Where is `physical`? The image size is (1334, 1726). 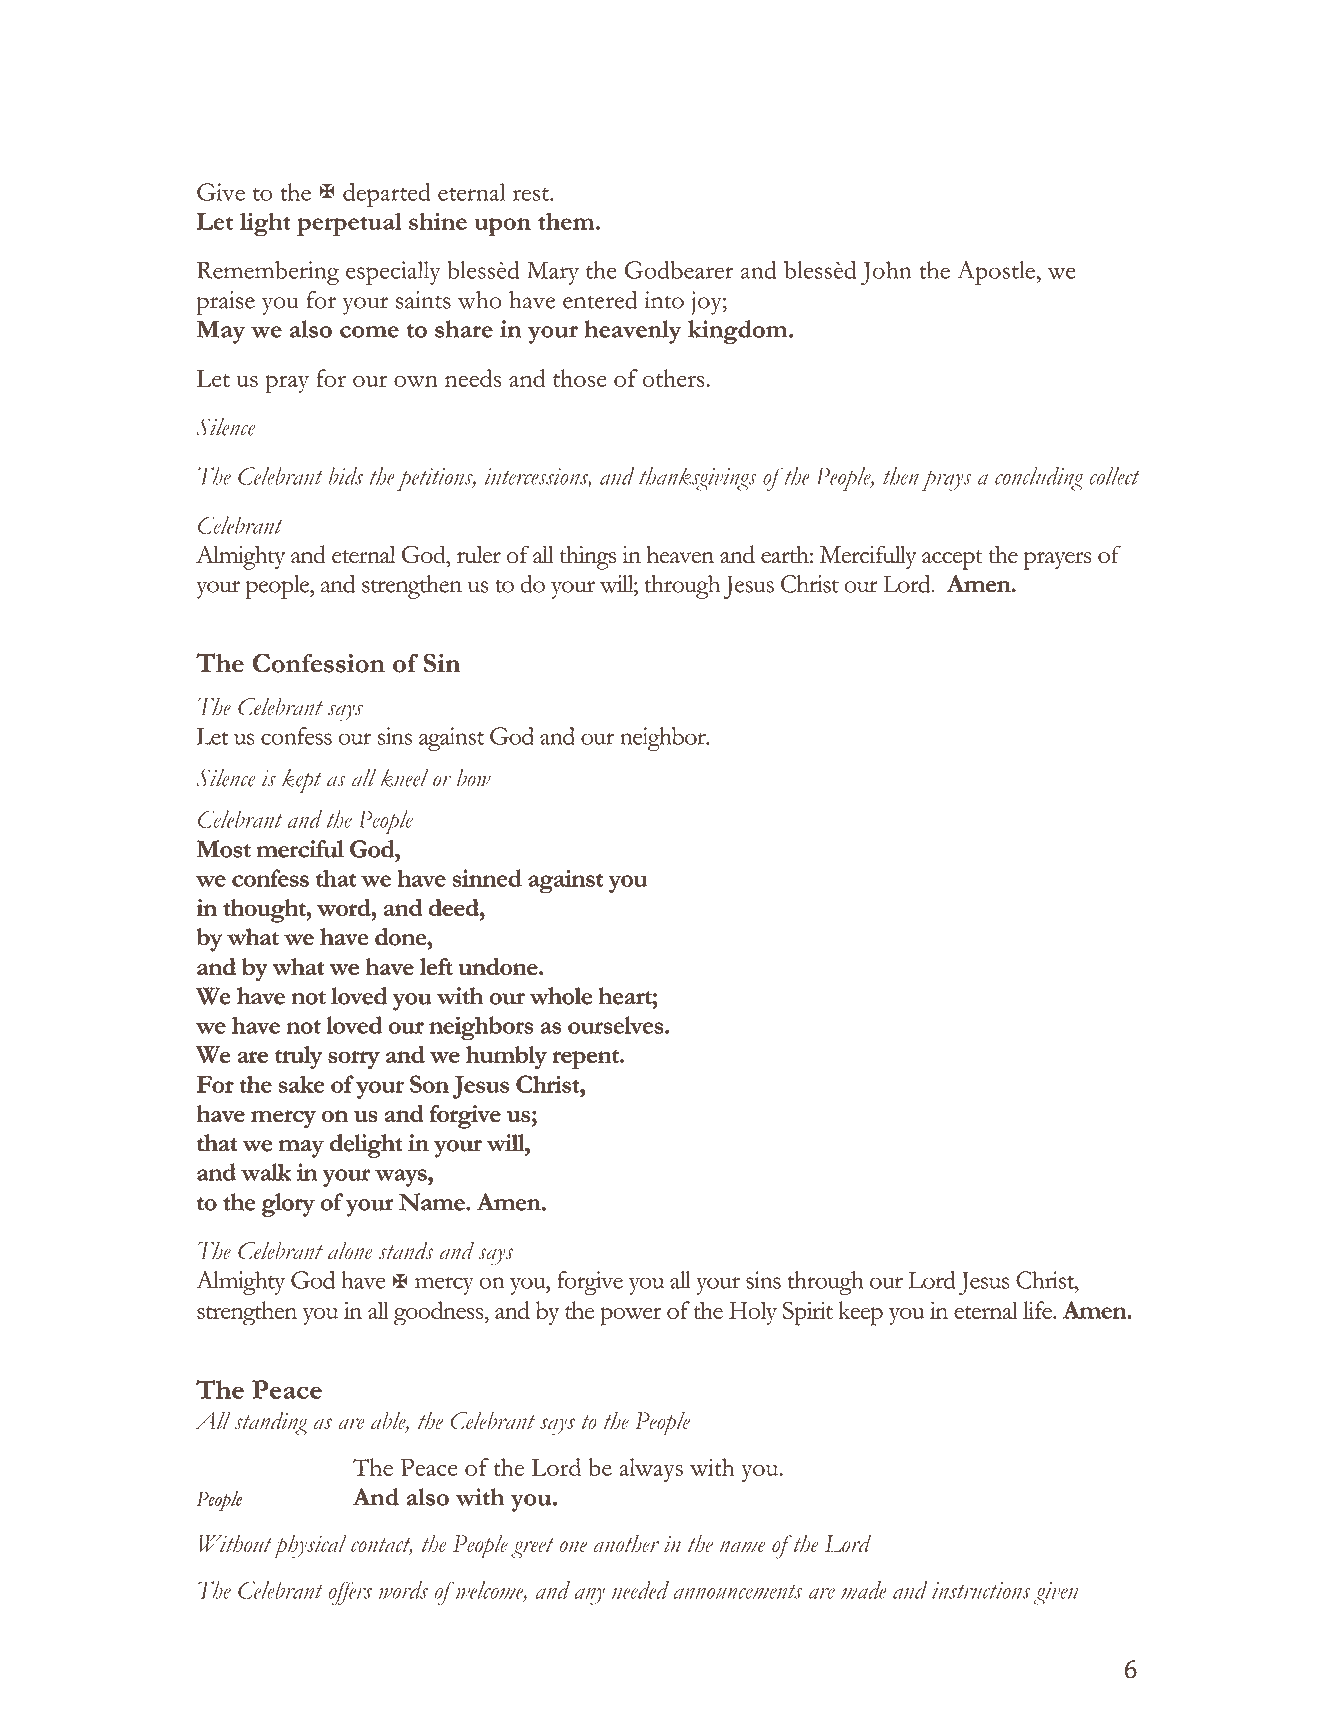
physical is located at coordinates (310, 1547).
